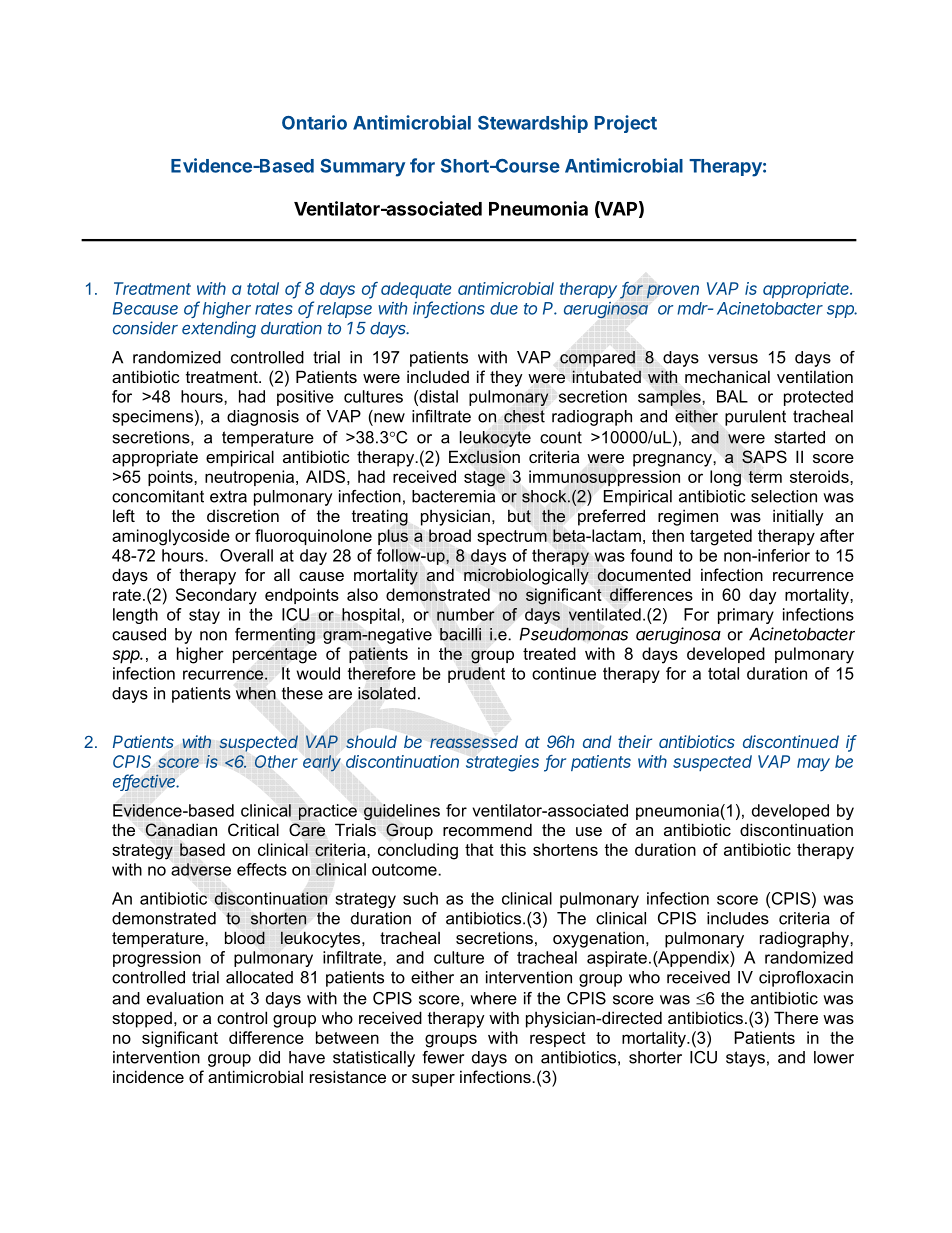  What do you see at coordinates (269, 1057) in the screenshot?
I see `did` at bounding box center [269, 1057].
